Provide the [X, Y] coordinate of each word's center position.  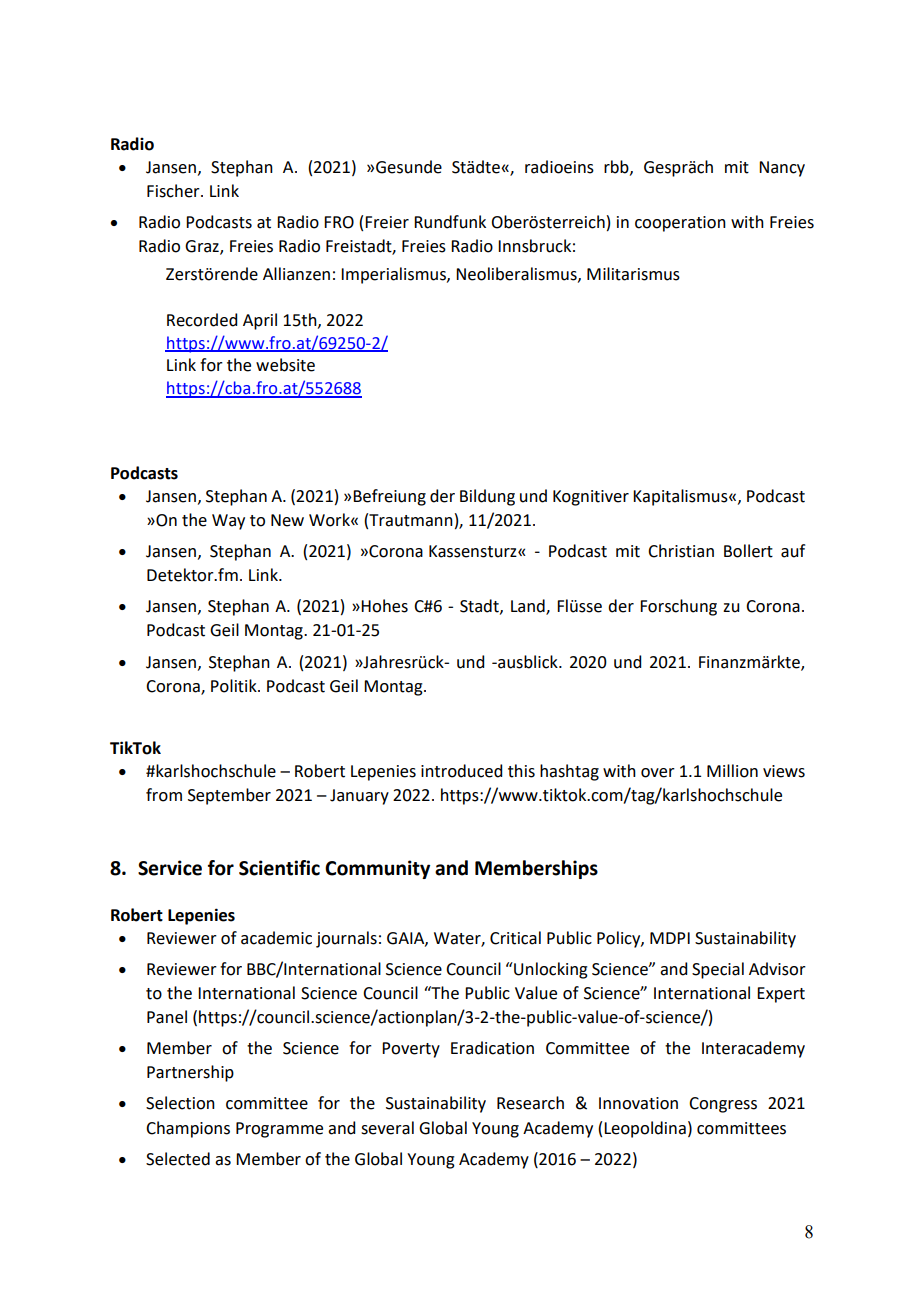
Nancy [782, 169]
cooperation [680, 224]
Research [530, 1103]
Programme [279, 1130]
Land [529, 607]
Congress [723, 1105]
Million [732, 771]
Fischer [174, 191]
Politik [235, 686]
